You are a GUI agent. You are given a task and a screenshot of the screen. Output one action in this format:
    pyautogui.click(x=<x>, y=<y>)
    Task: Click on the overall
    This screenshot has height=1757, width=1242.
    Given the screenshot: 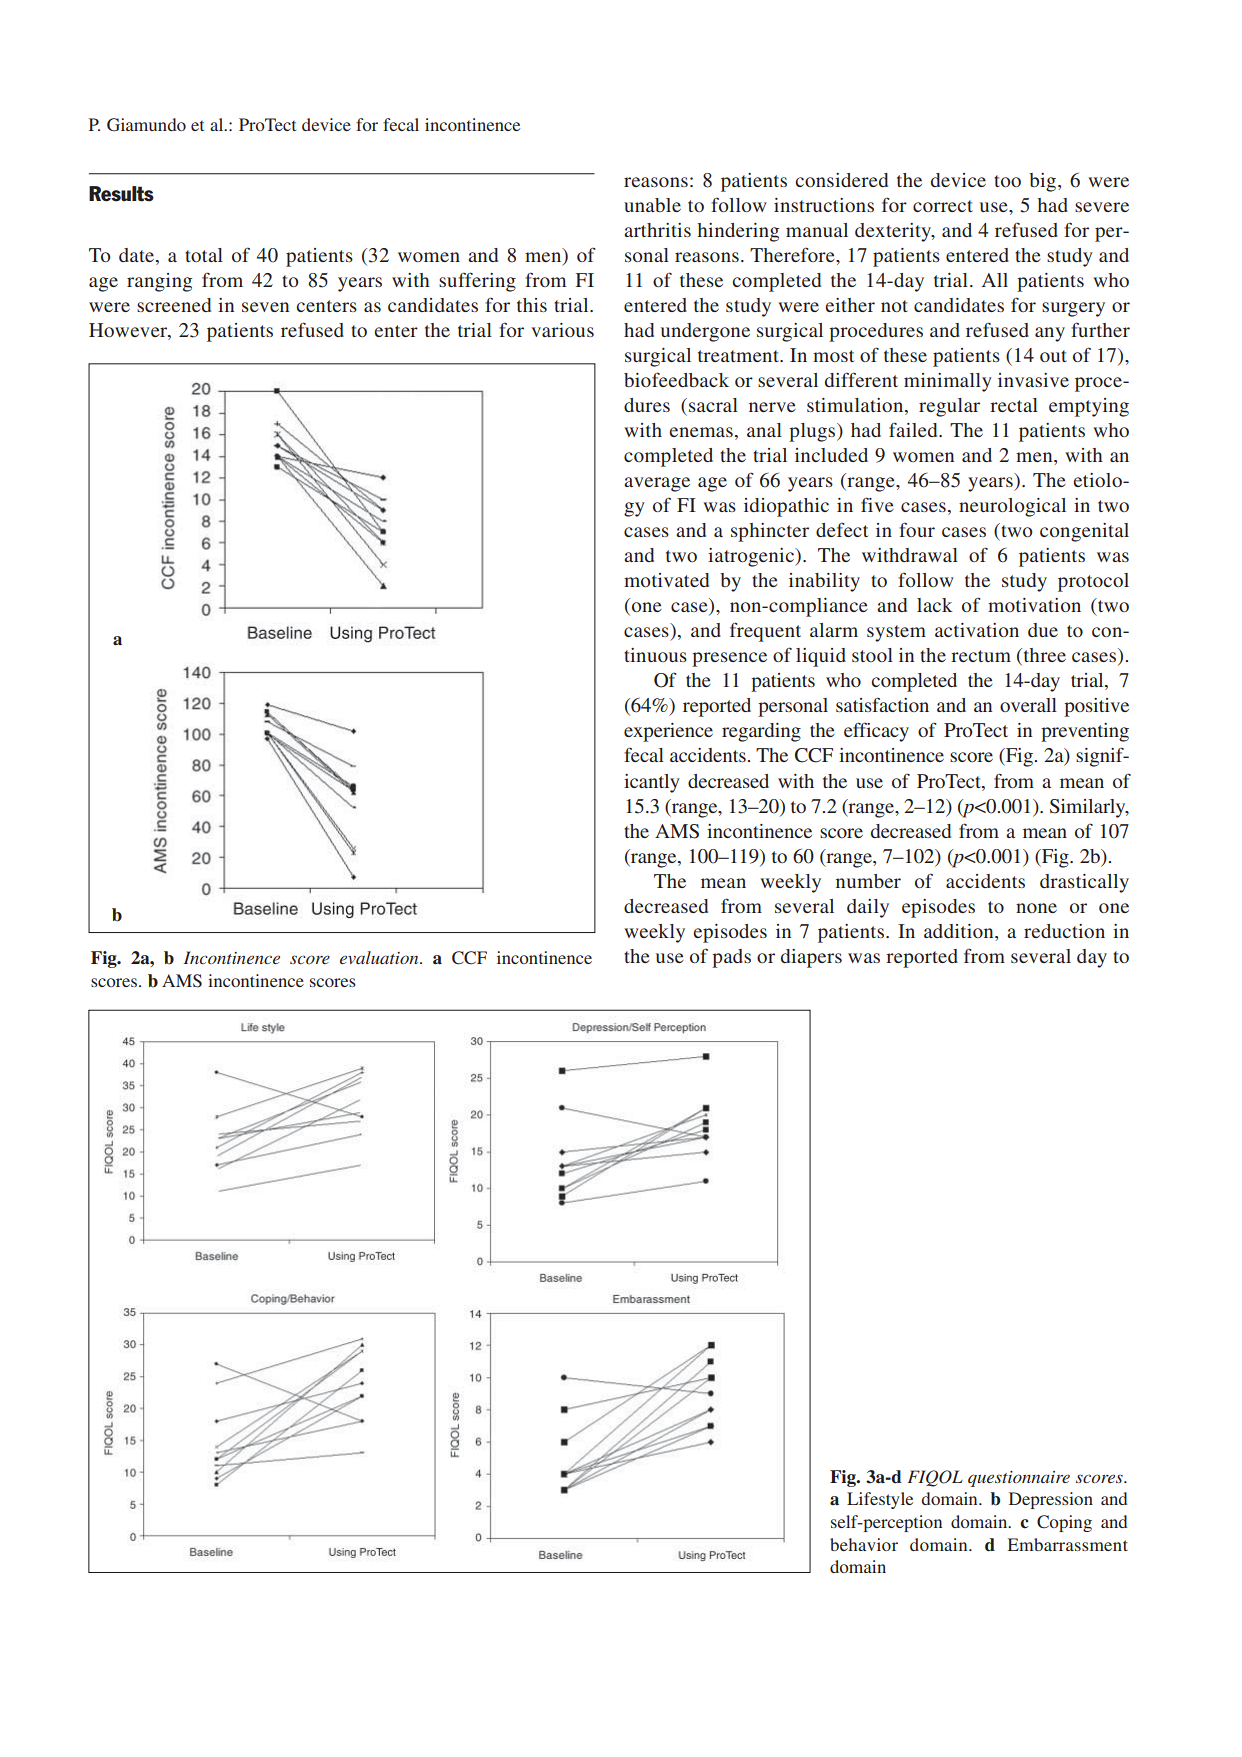 What is the action you would take?
    pyautogui.click(x=1028, y=705)
